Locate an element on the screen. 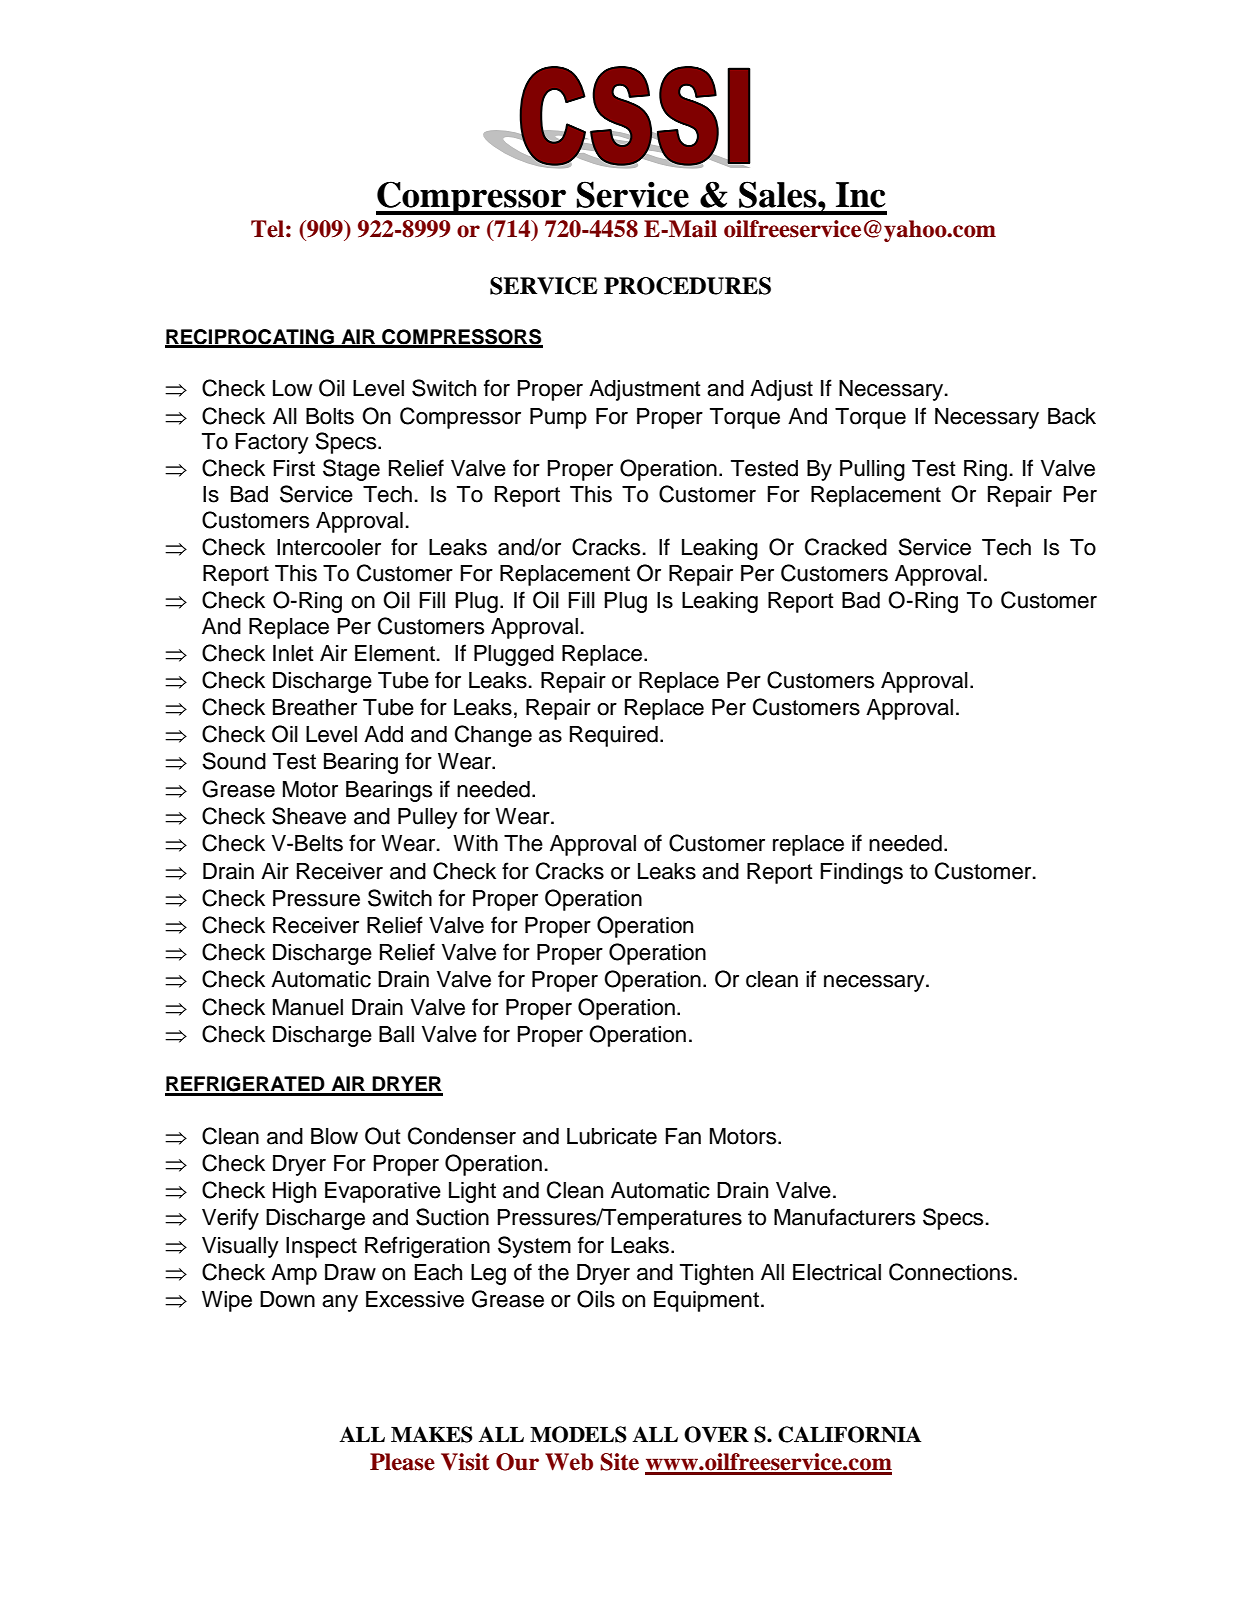 This screenshot has width=1243, height=1609. Intercooler is located at coordinates (329, 547).
